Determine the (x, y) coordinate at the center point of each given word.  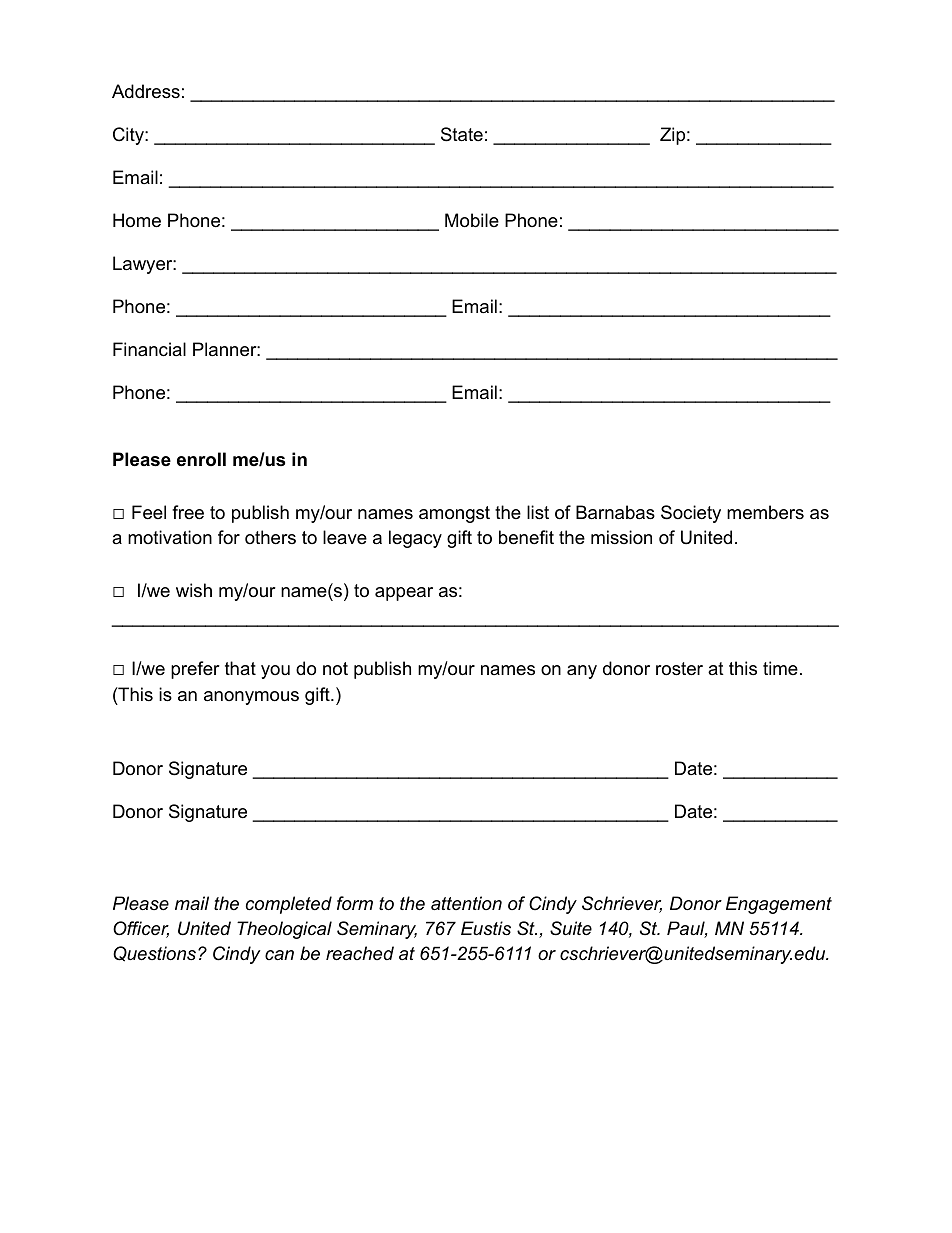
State (462, 134)
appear (404, 594)
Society (691, 514)
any (582, 672)
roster (679, 669)
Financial (149, 349)
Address (146, 91)
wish (194, 590)
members (765, 512)
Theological (284, 930)
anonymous (251, 698)
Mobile (472, 220)
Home (137, 220)
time (780, 668)
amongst (454, 514)
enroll (201, 459)
